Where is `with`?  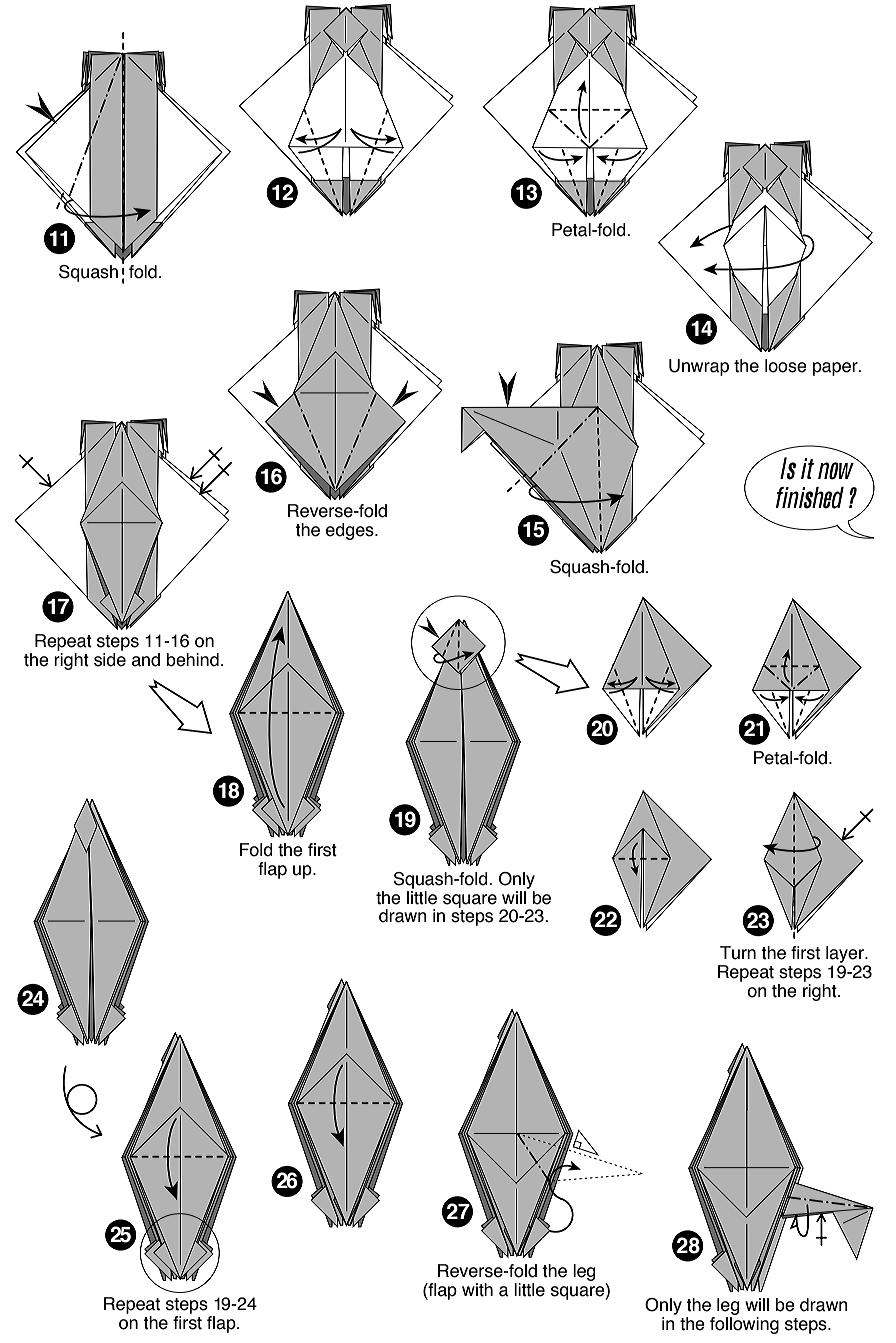
with is located at coordinates (477, 1290).
